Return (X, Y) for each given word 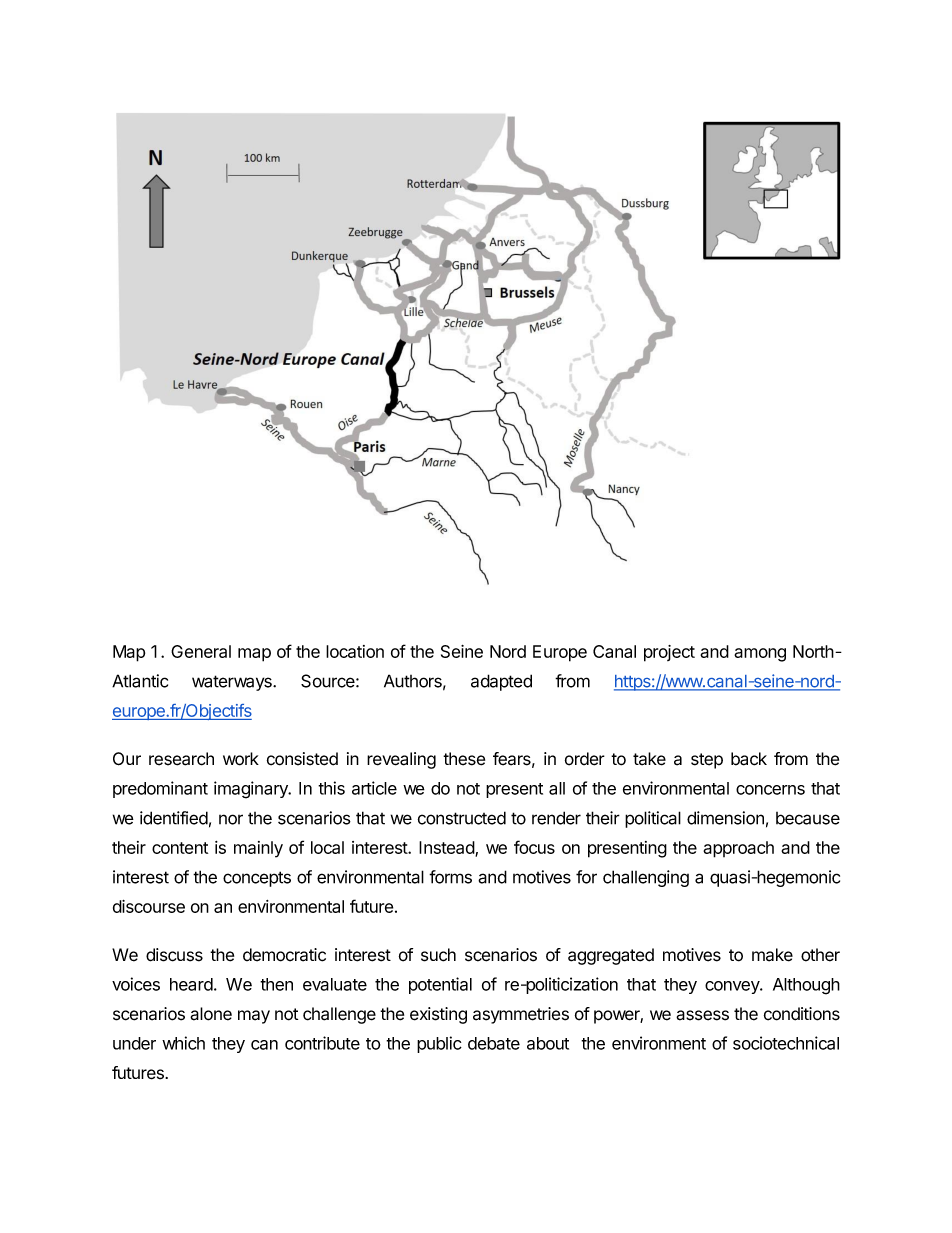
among (760, 655)
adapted (501, 682)
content (180, 848)
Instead (447, 849)
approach (738, 849)
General (201, 651)
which (183, 1043)
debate (494, 1043)
